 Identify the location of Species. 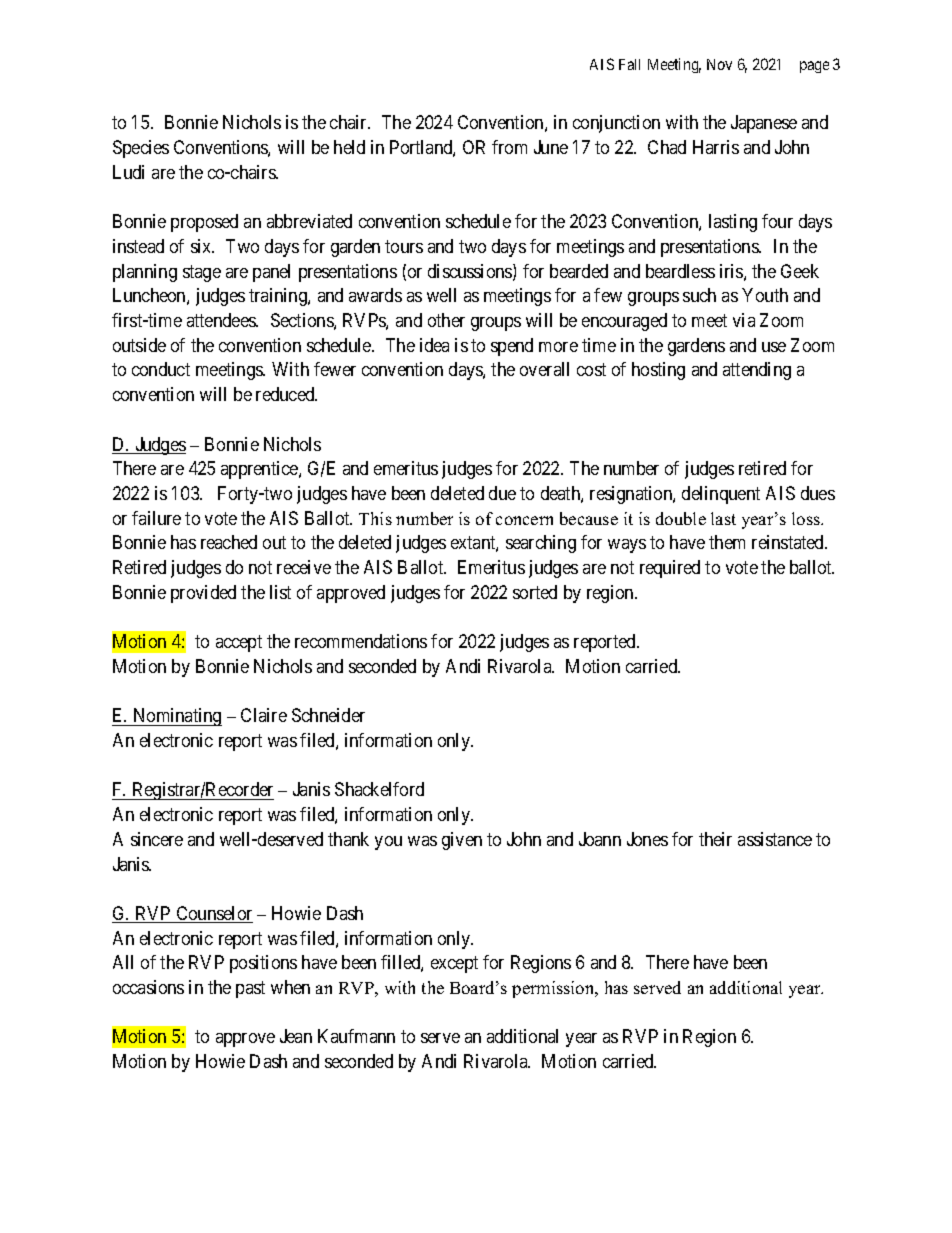
(141, 149).
